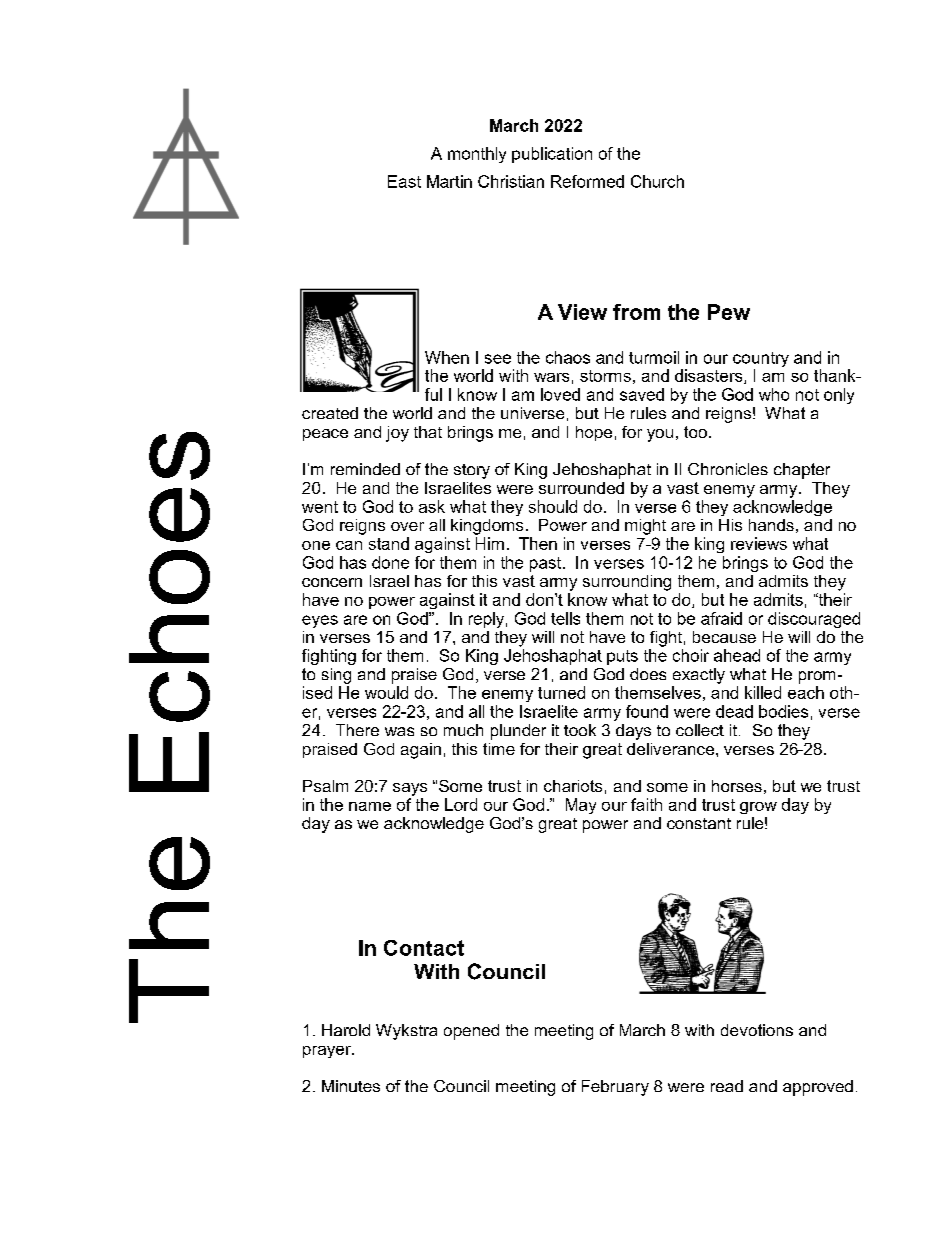  I want to click on Reformed, so click(587, 181).
